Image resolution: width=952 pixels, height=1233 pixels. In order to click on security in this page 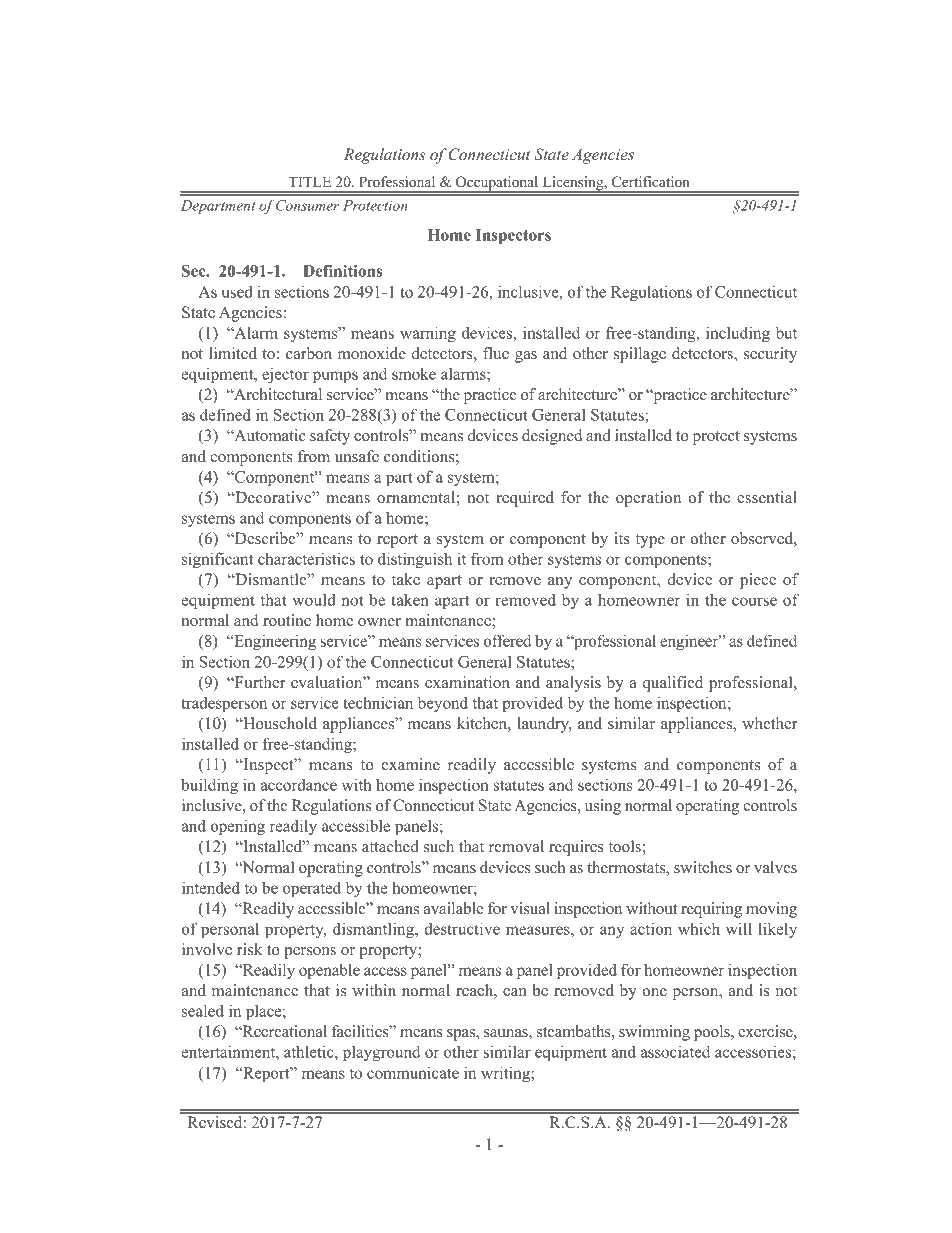, I will do `click(770, 355)`.
